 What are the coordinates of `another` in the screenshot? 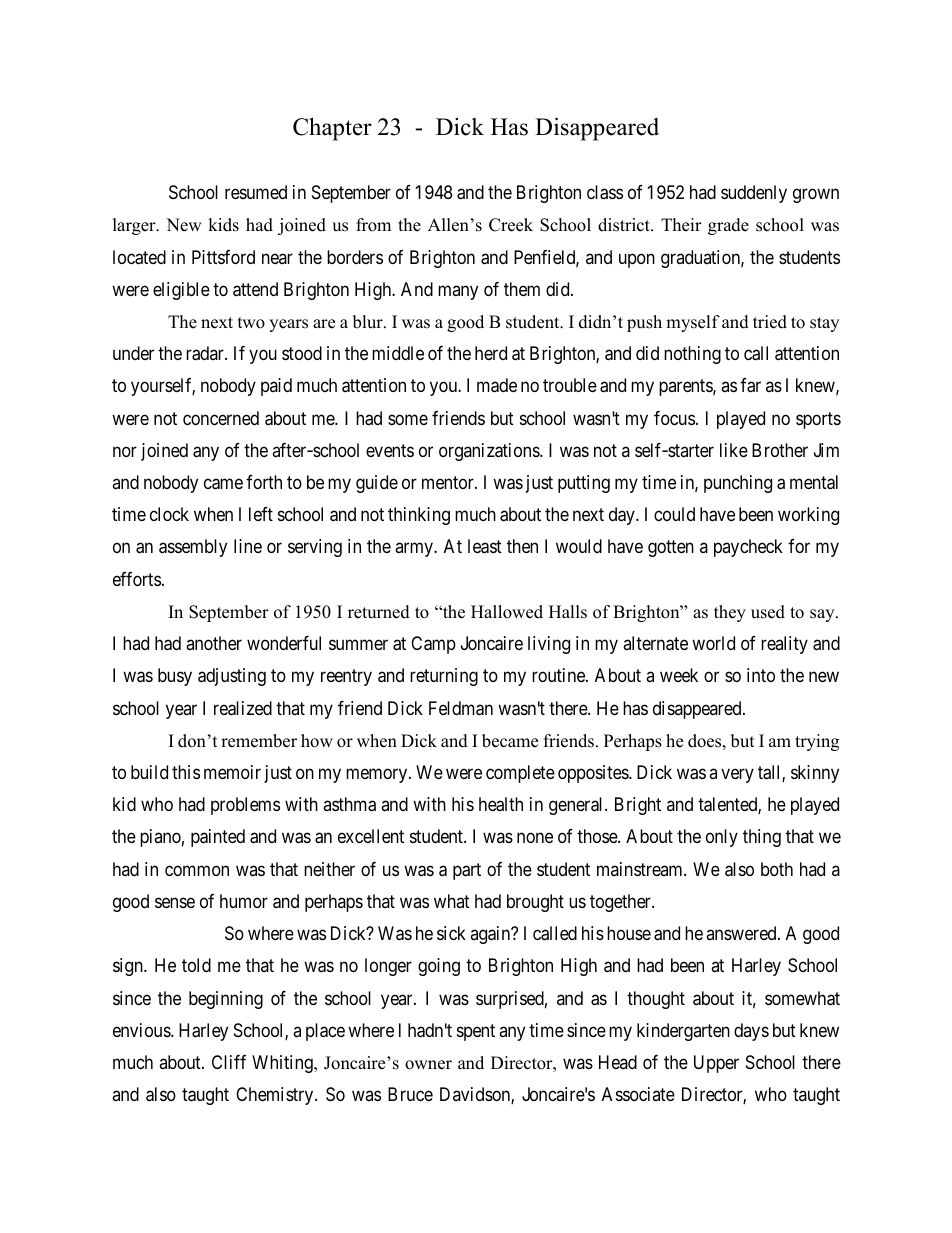 It's located at (214, 643).
